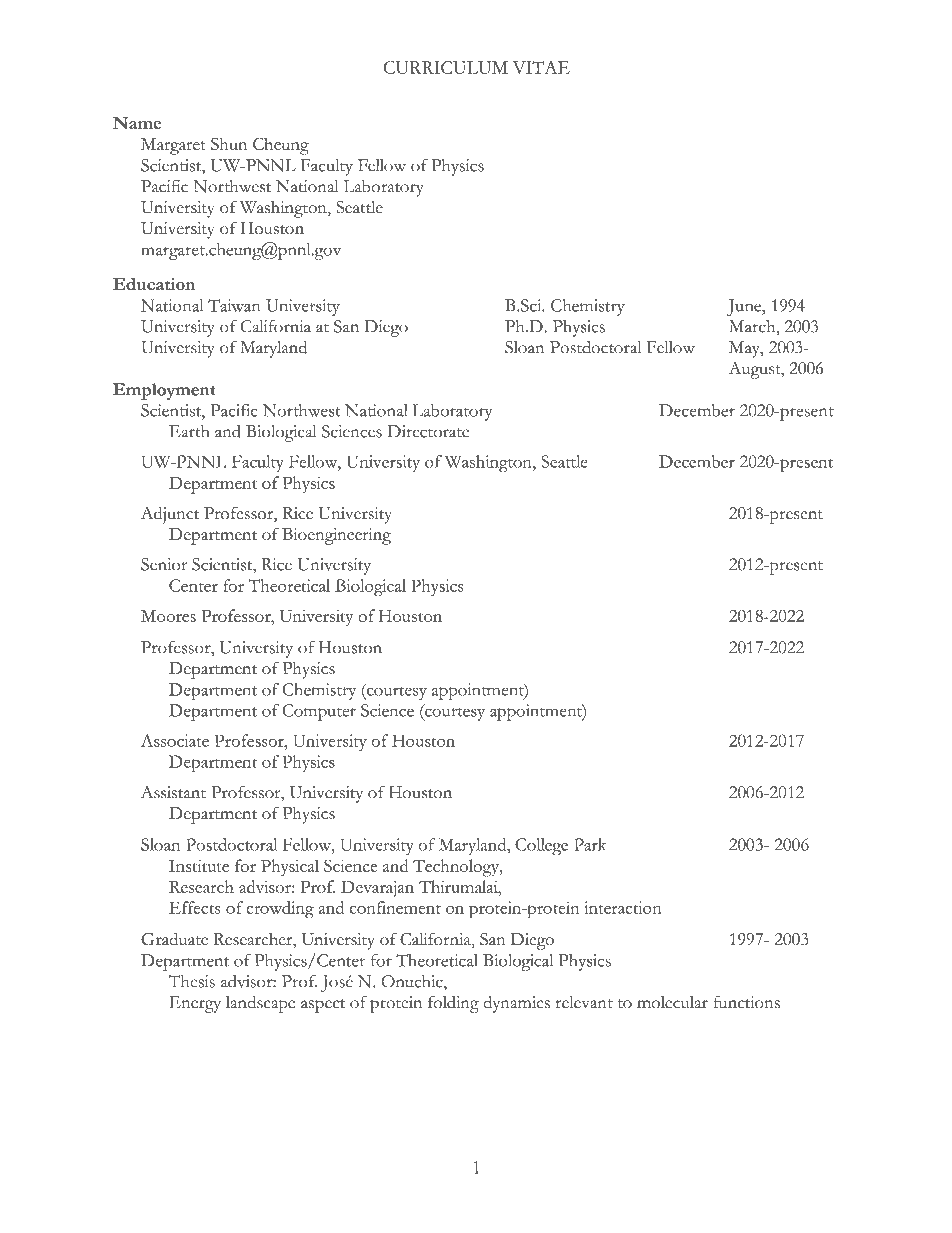 This screenshot has height=1233, width=952. What do you see at coordinates (175, 740) in the screenshot?
I see `Associate` at bounding box center [175, 740].
